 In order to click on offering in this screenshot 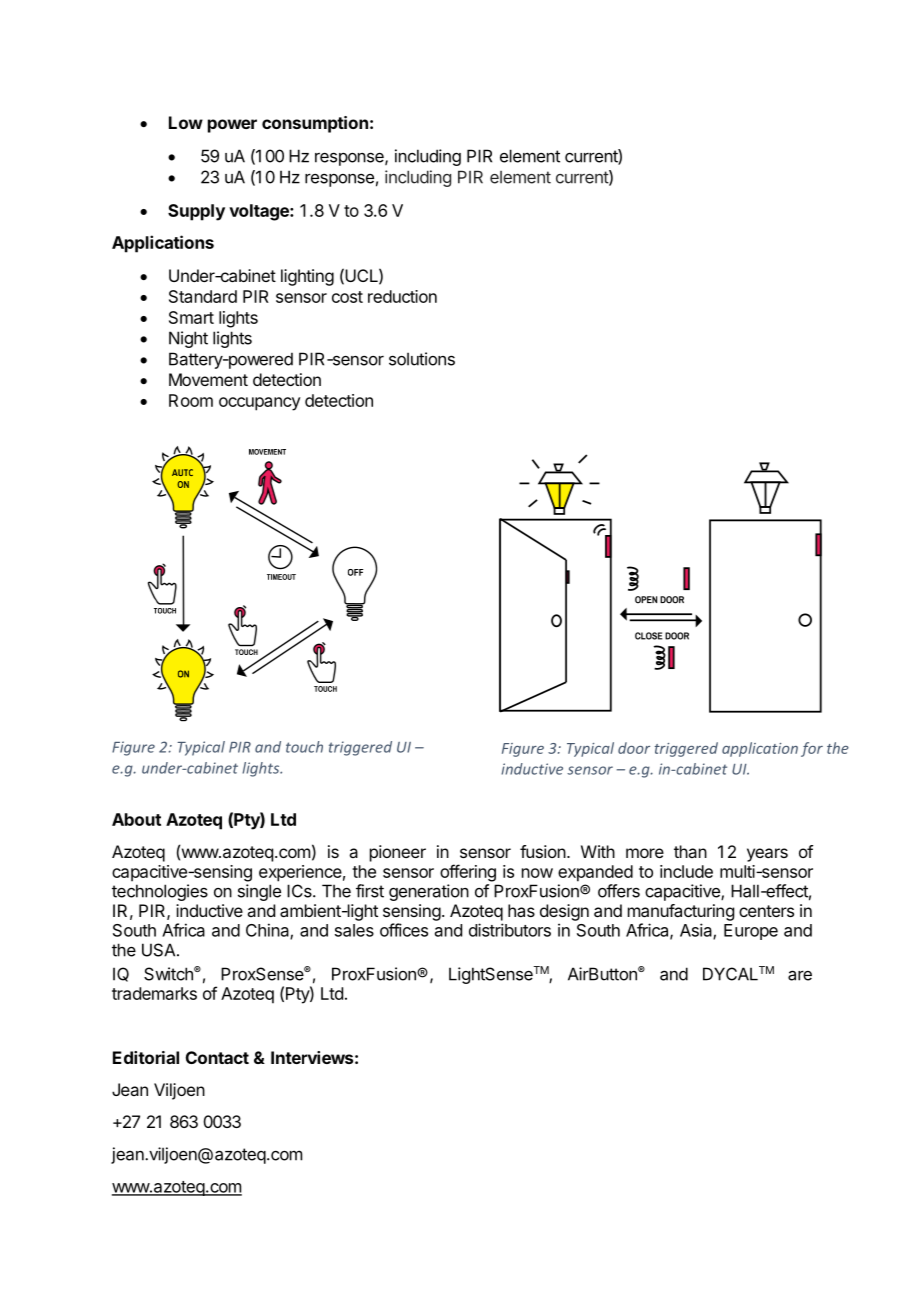, I will do `click(468, 873)`.
